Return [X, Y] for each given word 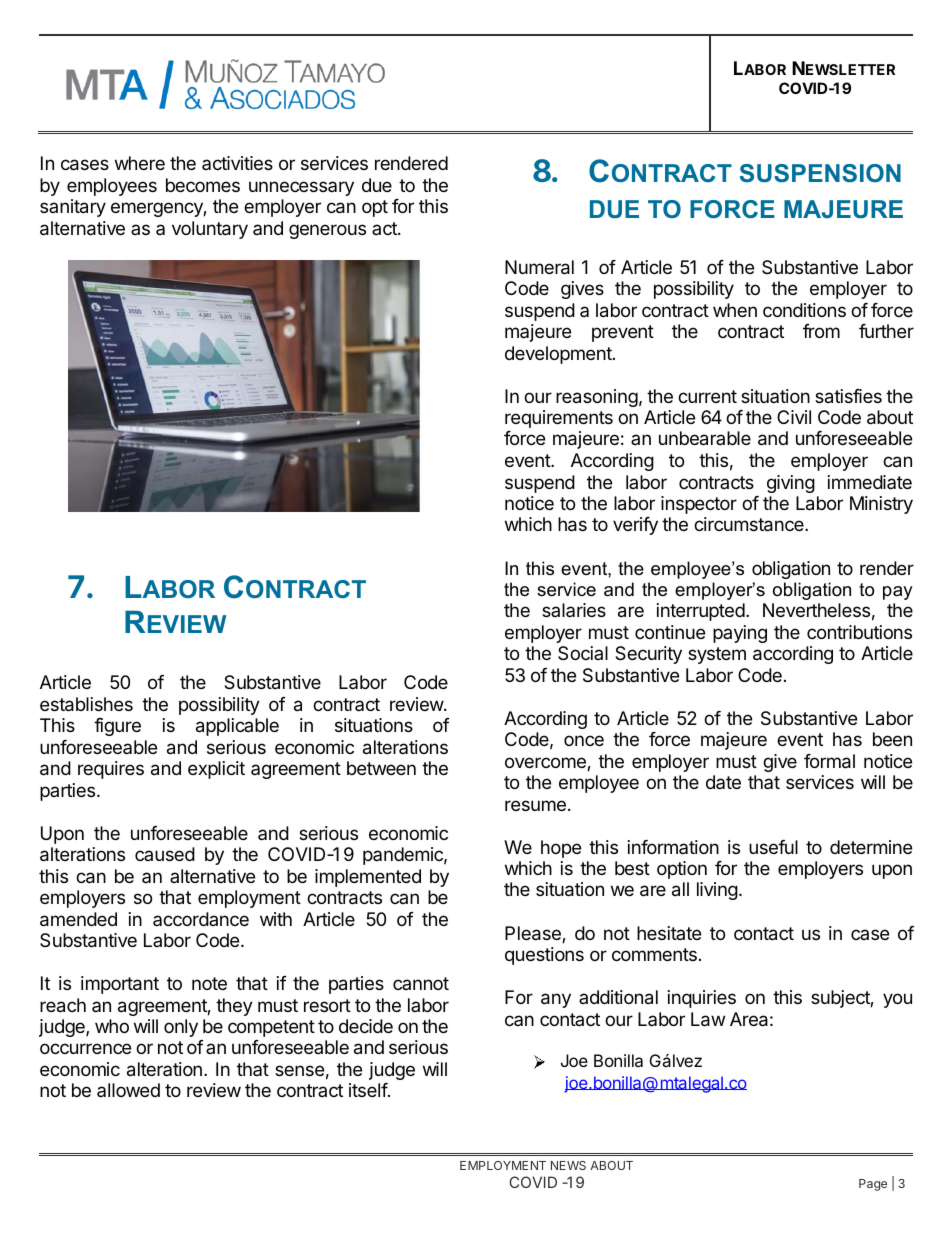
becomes [203, 185]
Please [534, 934]
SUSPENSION [820, 173]
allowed [128, 1090]
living [717, 891]
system [717, 655]
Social [583, 653]
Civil [794, 417]
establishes [86, 704]
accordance [201, 919]
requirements [559, 419]
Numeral [539, 267]
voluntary [210, 230]
